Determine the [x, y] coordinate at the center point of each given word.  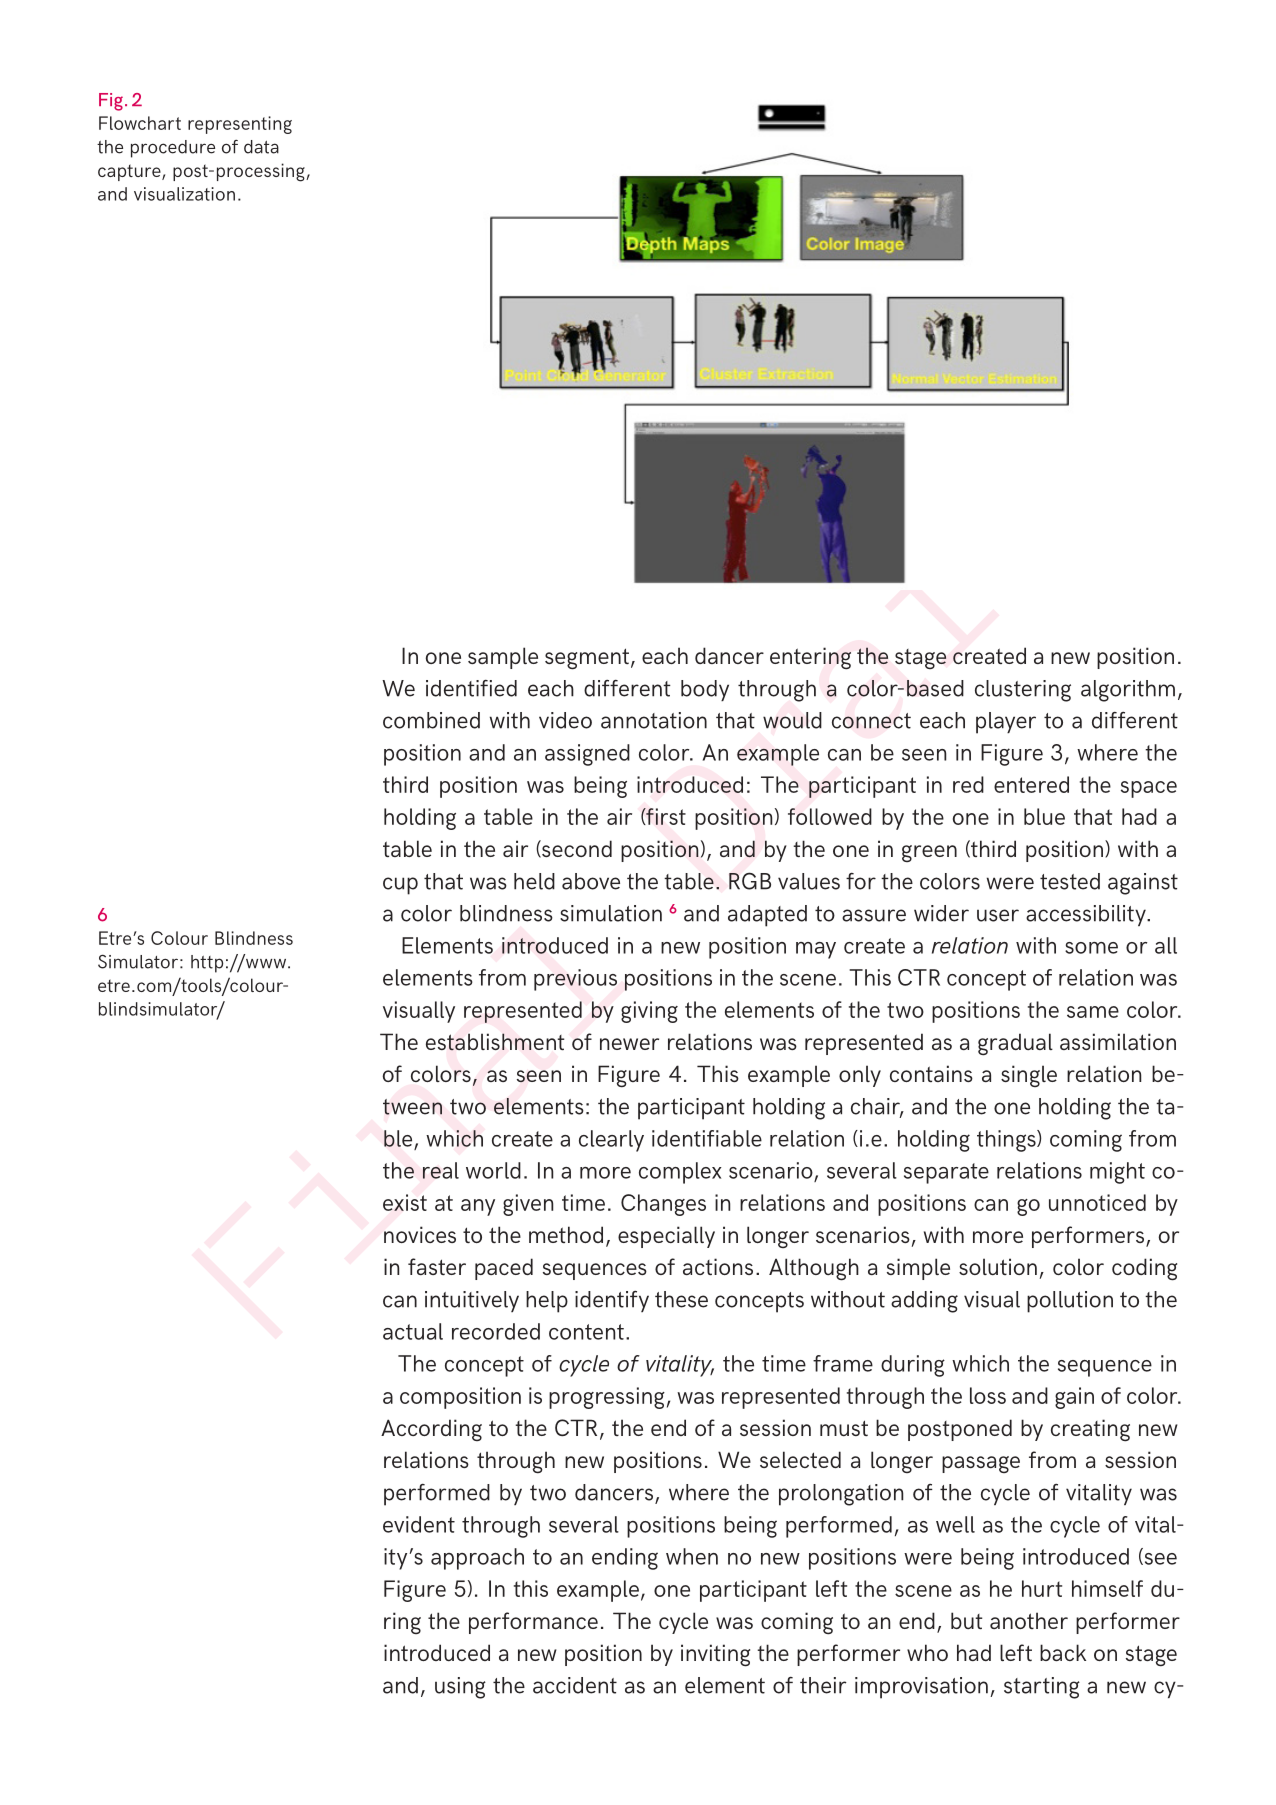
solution [998, 1266]
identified [471, 688]
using [460, 1688]
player [1006, 723]
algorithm [1128, 691]
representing [240, 125]
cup [400, 886]
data [261, 147]
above [591, 881]
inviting [715, 1655]
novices [420, 1234]
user [998, 915]
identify [612, 1301]
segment [587, 659]
